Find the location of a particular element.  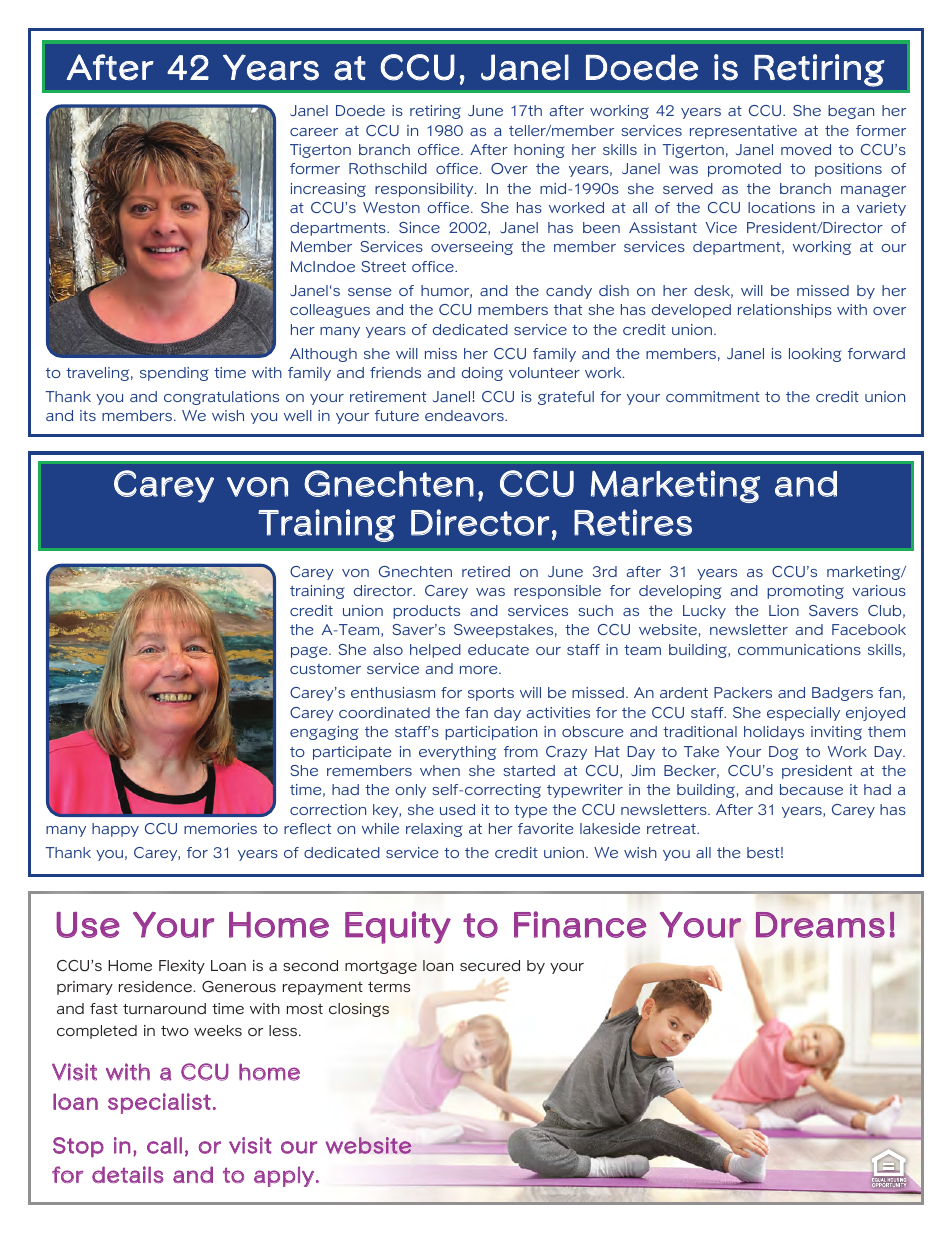

moved is located at coordinates (806, 149).
